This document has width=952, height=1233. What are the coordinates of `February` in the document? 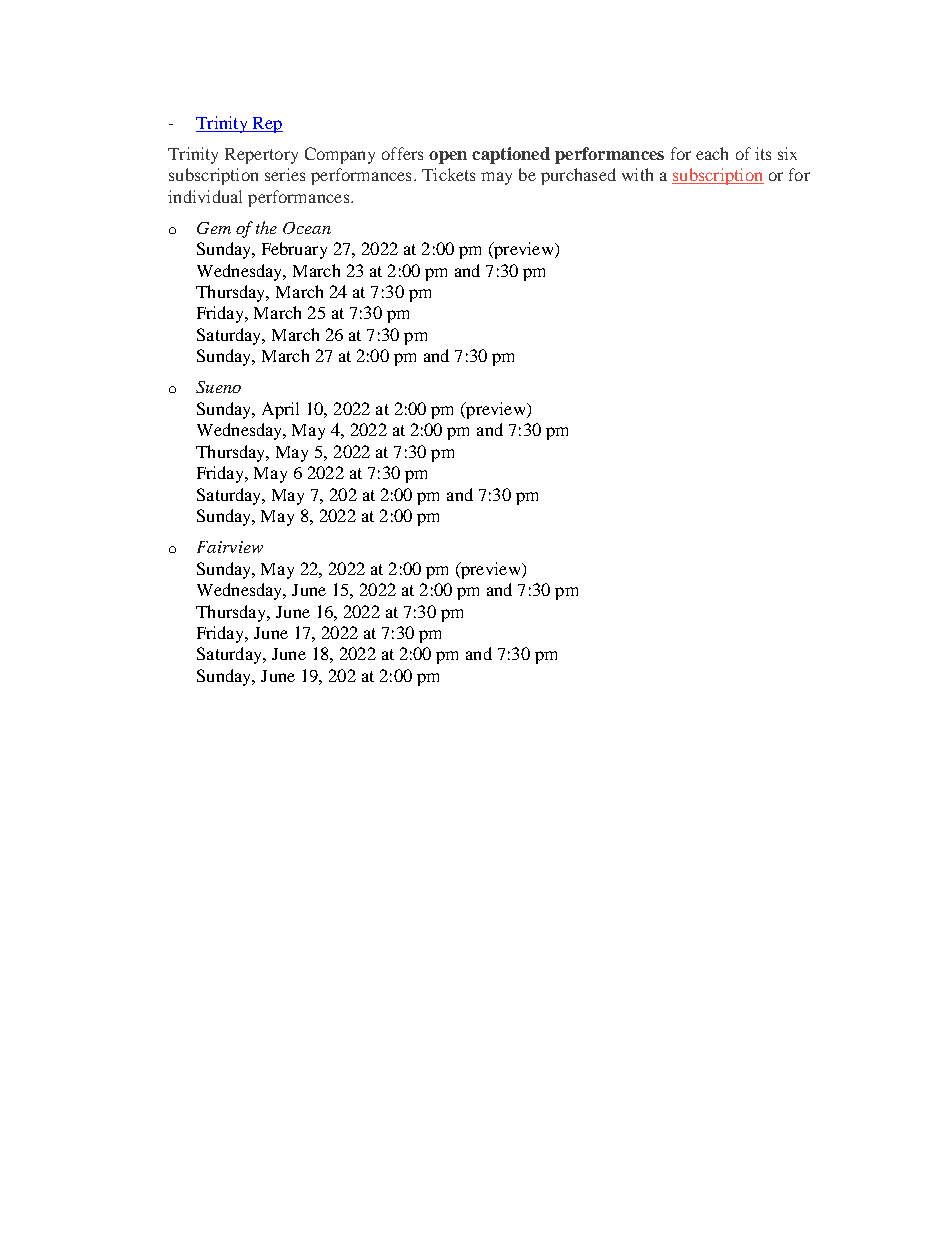 It's located at (294, 250).
